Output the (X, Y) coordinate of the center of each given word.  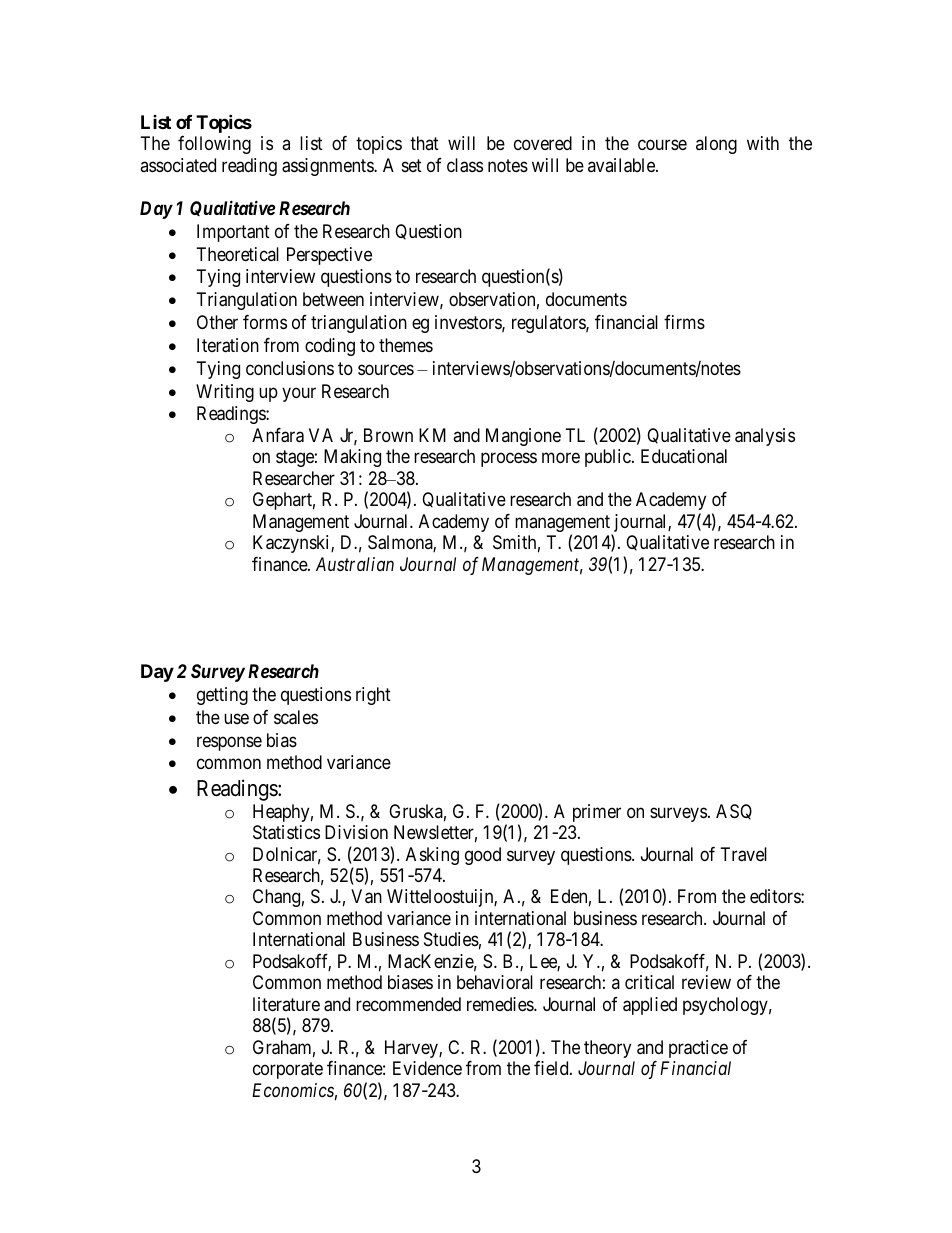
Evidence (427, 1068)
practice (698, 1049)
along (716, 145)
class (465, 165)
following (214, 145)
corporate (288, 1071)
